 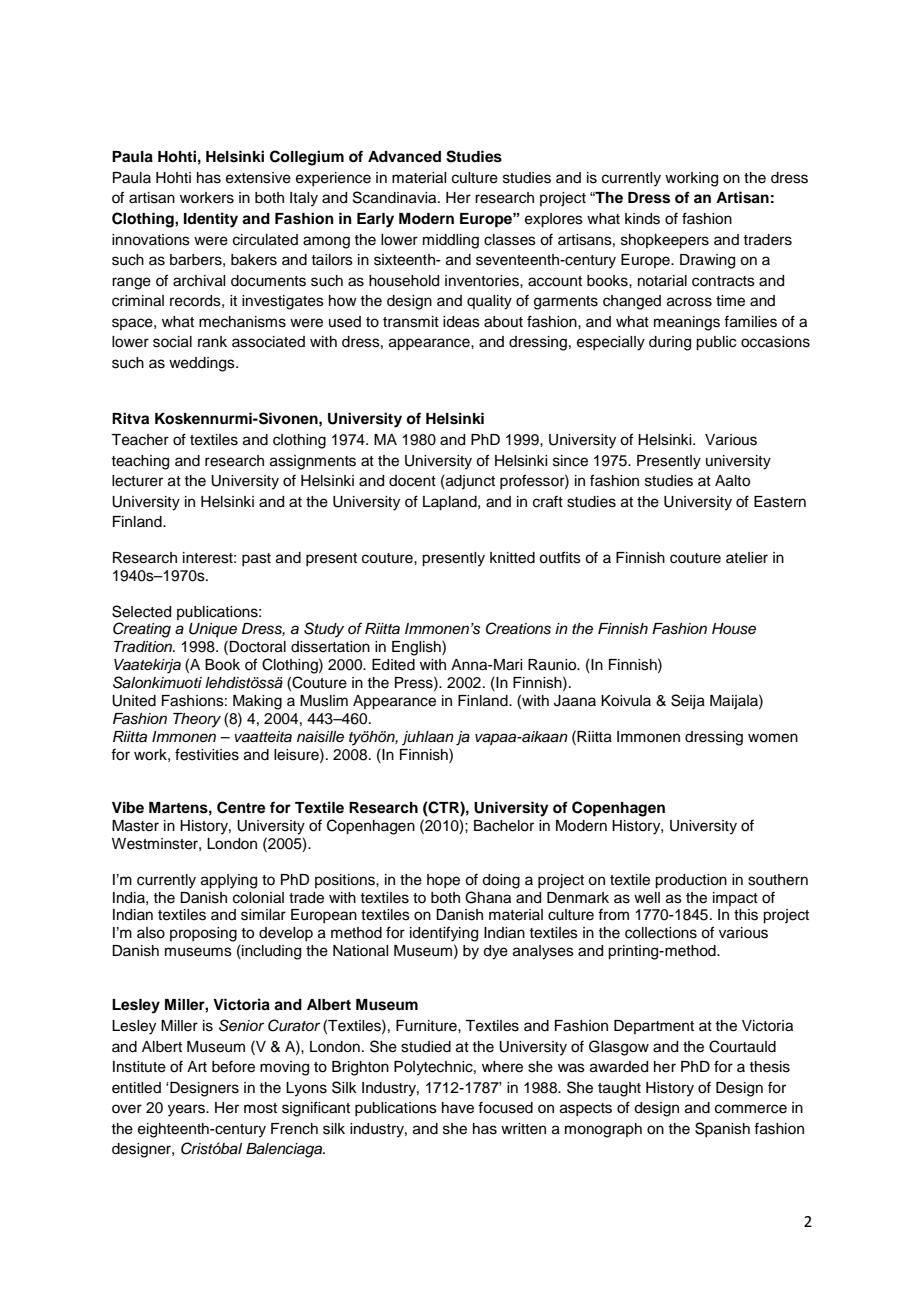 What do you see at coordinates (670, 343) in the document?
I see `during` at bounding box center [670, 343].
